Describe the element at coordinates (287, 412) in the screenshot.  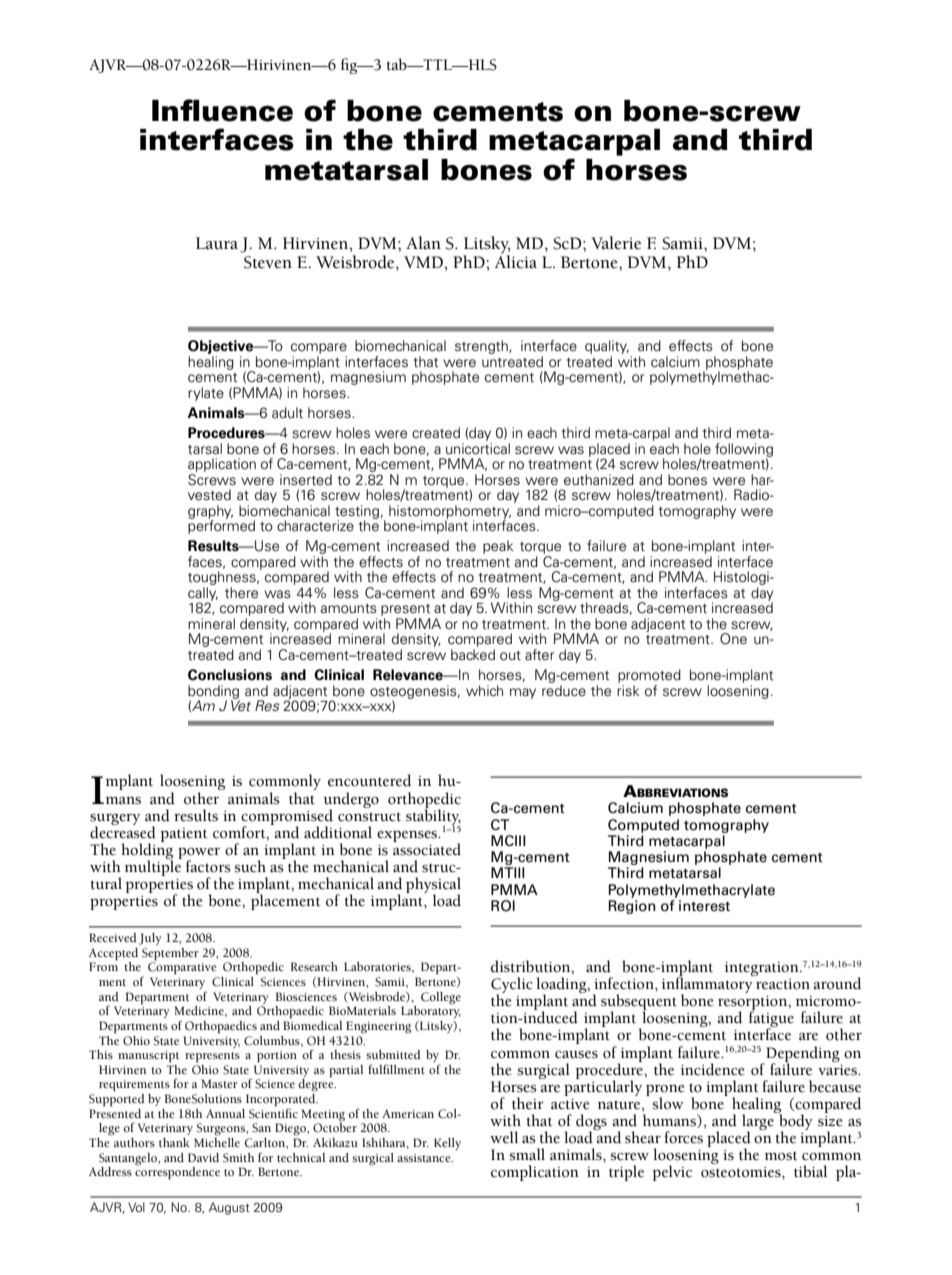
I see `adult` at that location.
